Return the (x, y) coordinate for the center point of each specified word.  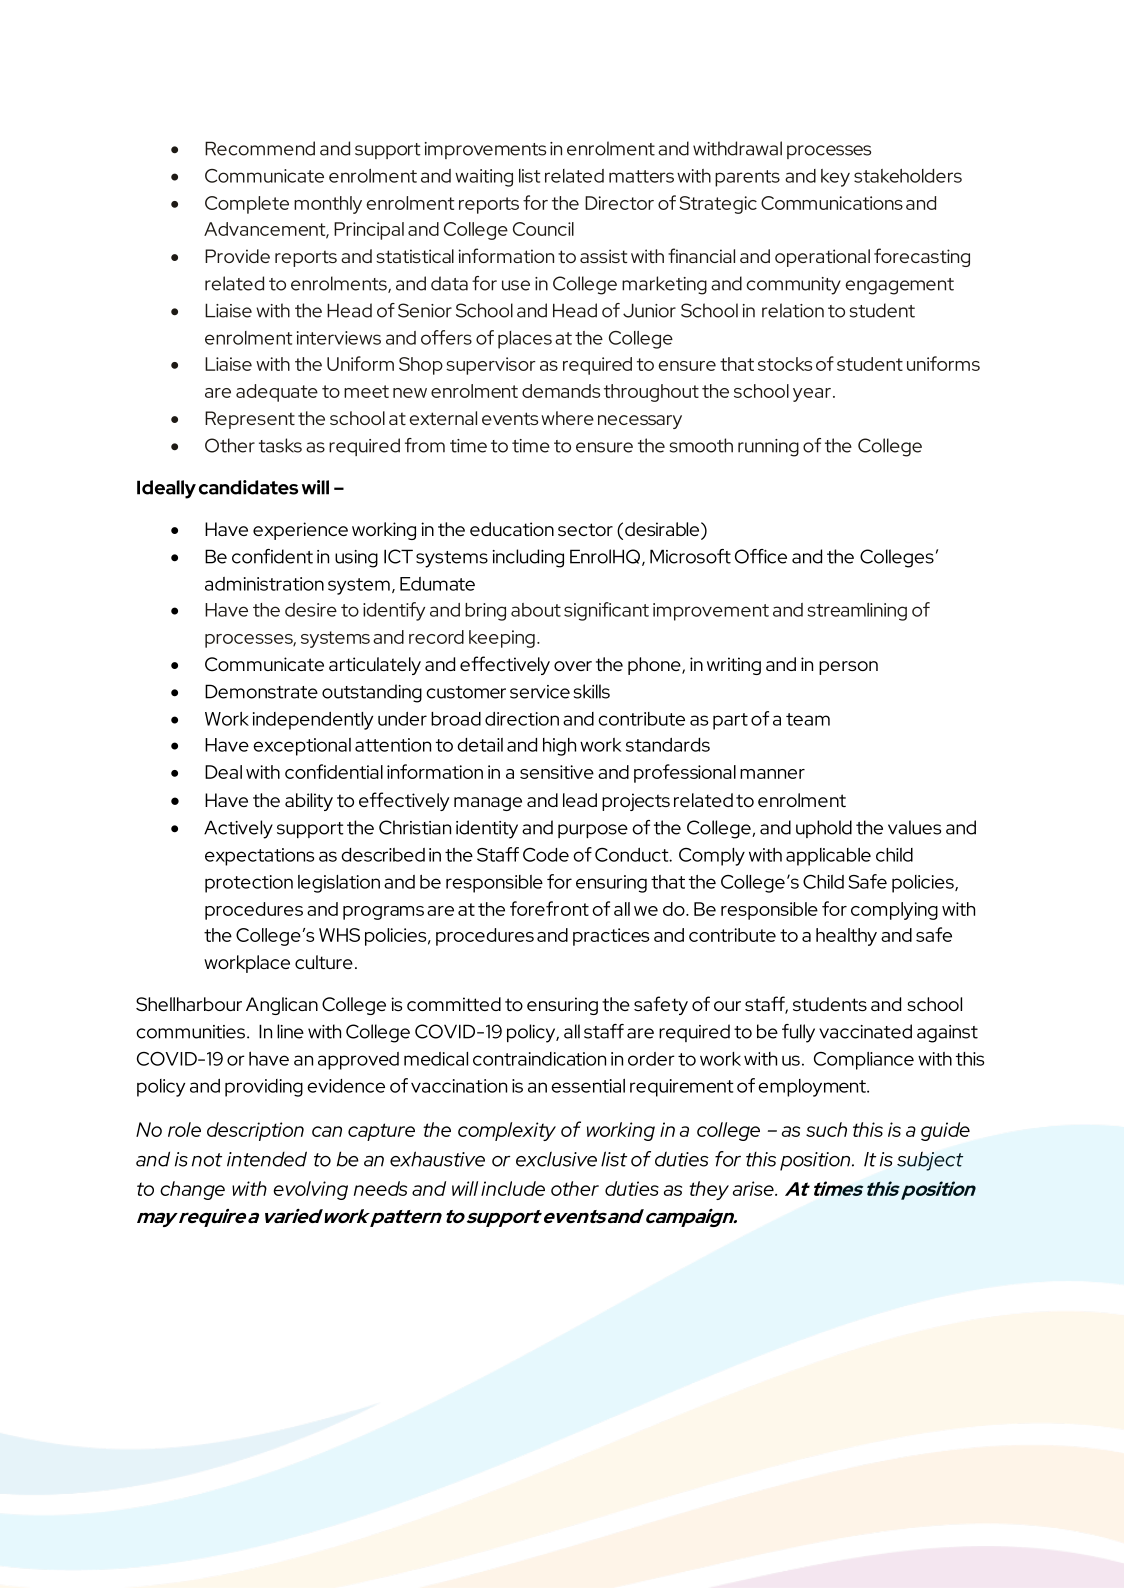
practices (611, 937)
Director (619, 203)
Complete (247, 205)
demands (561, 391)
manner (772, 774)
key (835, 178)
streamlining (857, 612)
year (812, 395)
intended (267, 1159)
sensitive (557, 772)
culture (324, 962)
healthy (846, 937)
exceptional (302, 747)
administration (264, 584)
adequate (277, 393)
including (528, 558)
